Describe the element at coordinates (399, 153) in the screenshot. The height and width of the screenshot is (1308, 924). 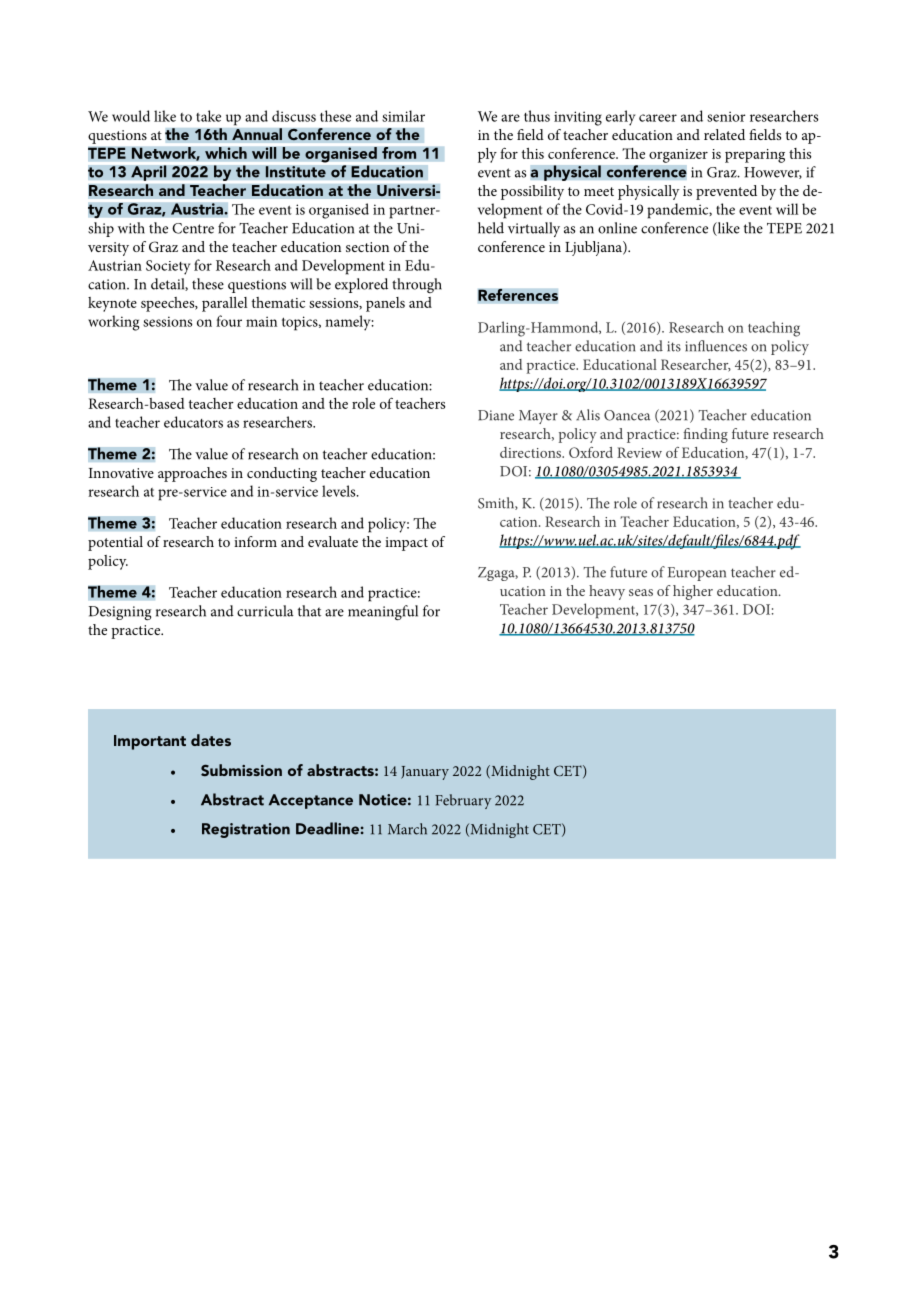
I see `from` at that location.
